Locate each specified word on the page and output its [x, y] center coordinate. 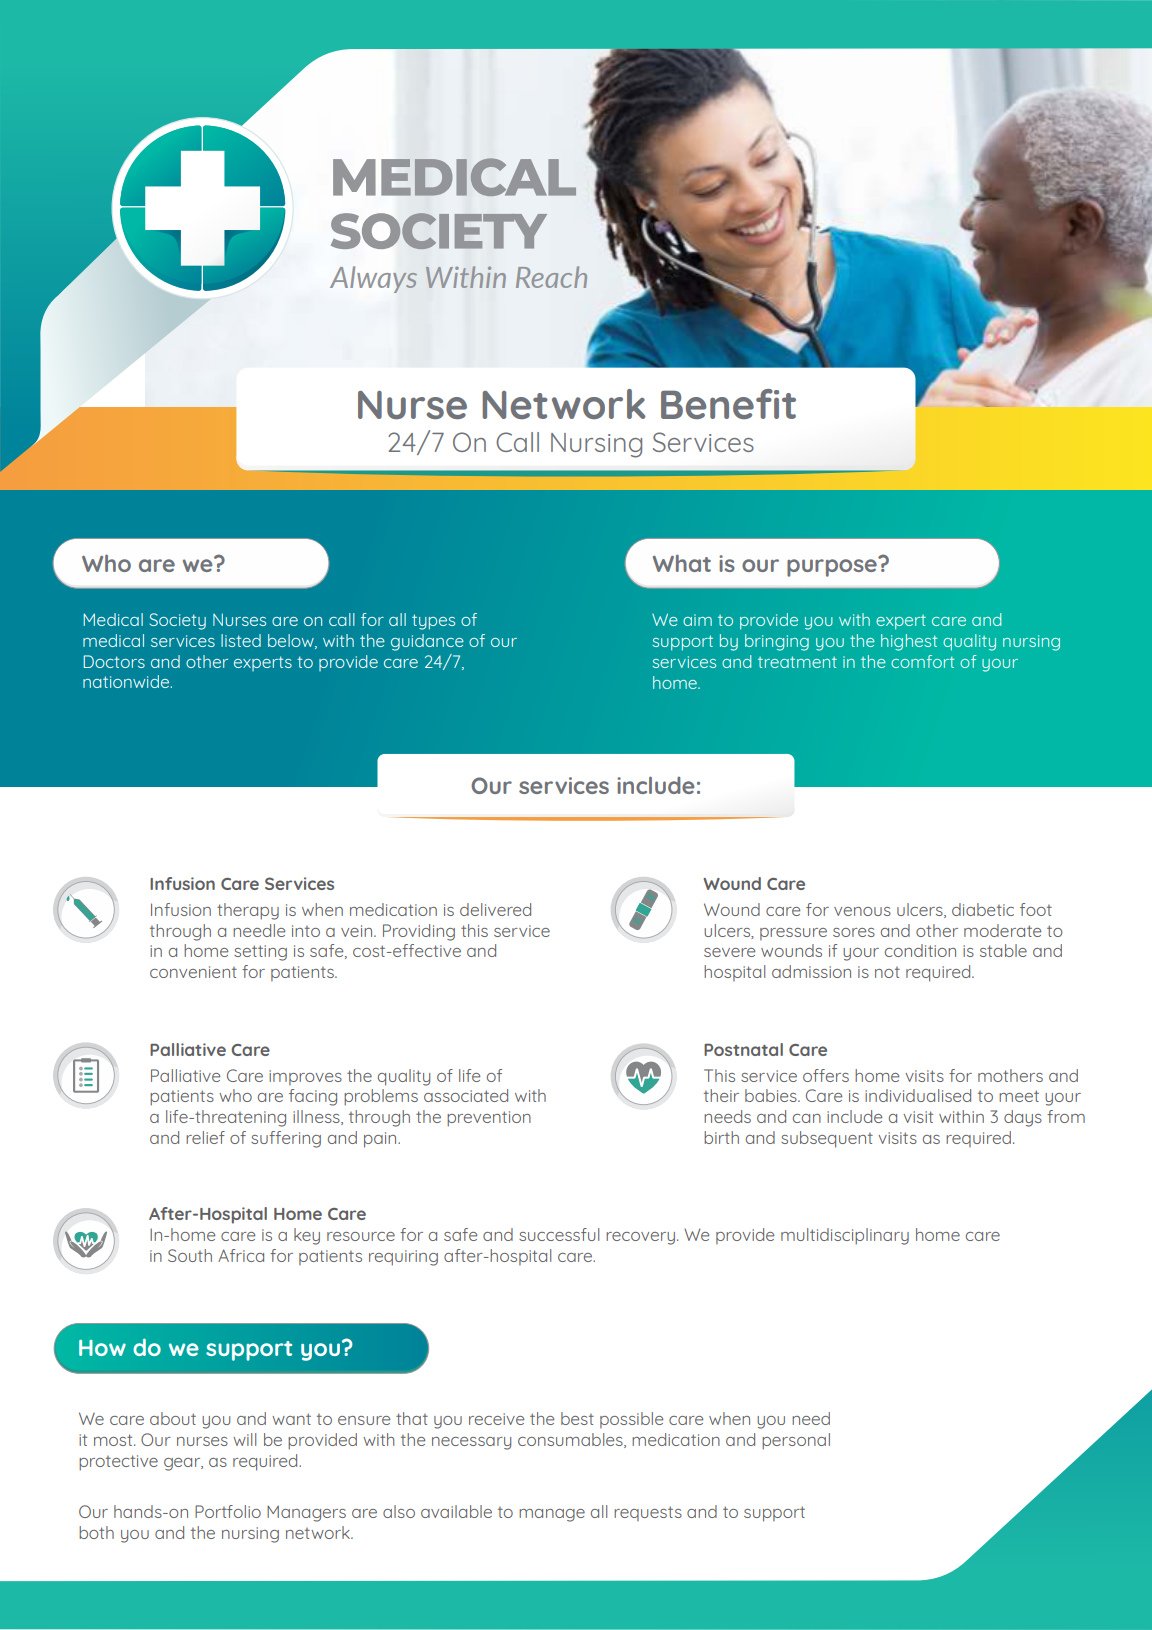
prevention [489, 1119]
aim [697, 620]
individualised [918, 1095]
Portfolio [228, 1511]
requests [648, 1513]
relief [205, 1137]
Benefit [728, 404]
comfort [922, 661]
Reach [551, 277]
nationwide [127, 681]
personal [796, 1441]
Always [373, 279]
